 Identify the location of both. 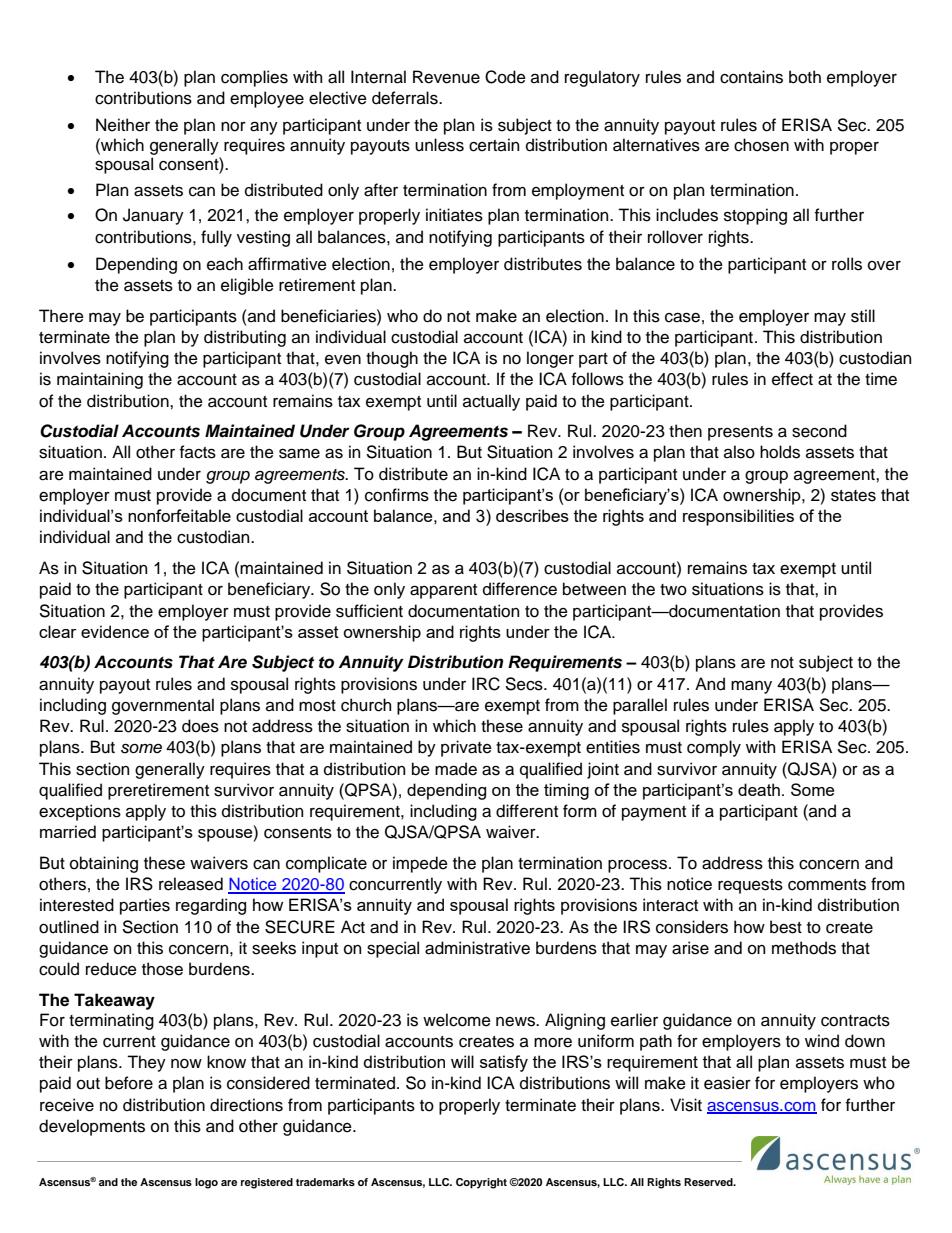
(805, 77).
